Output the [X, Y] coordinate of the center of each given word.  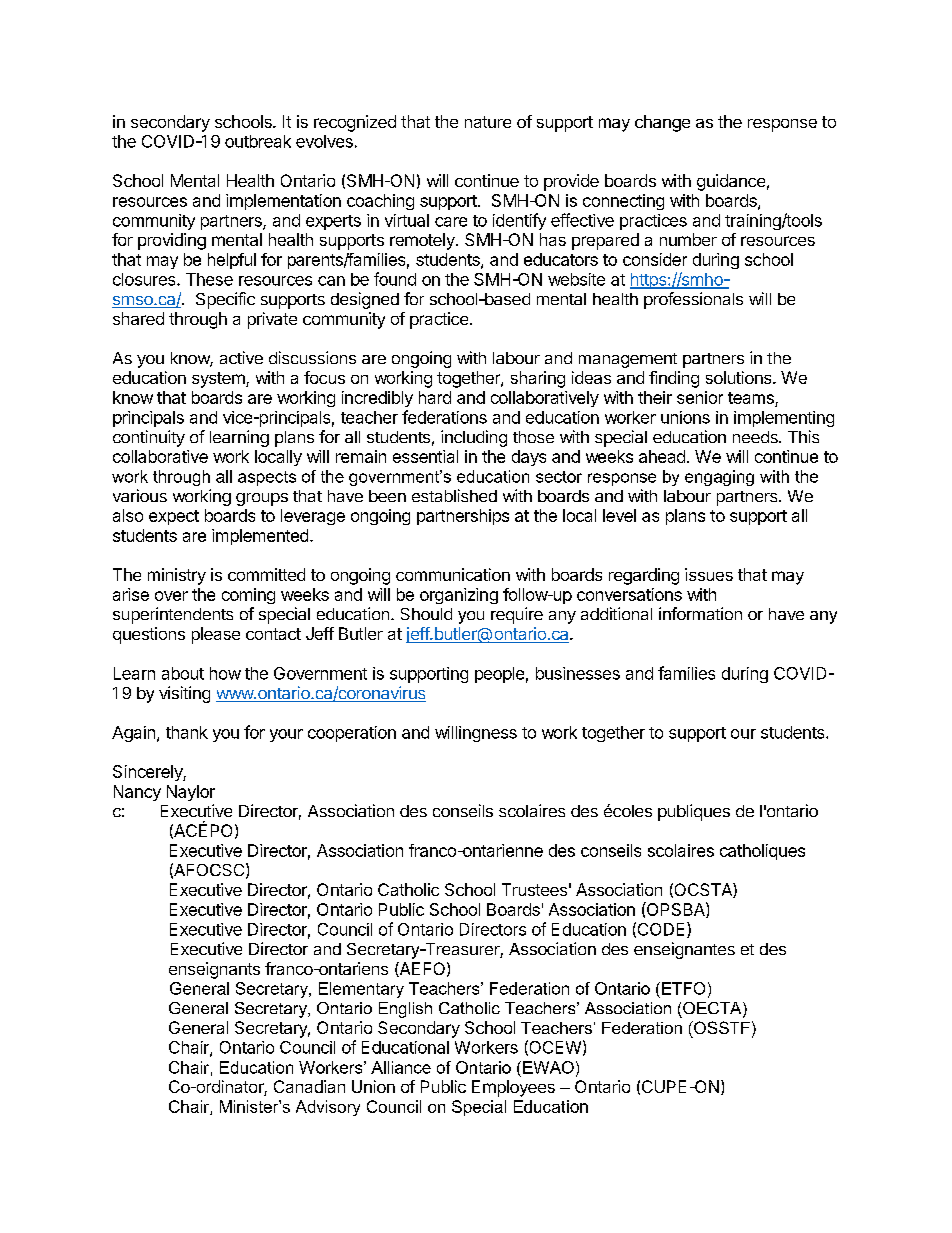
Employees [513, 1088]
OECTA [713, 1009]
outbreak [258, 141]
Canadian [309, 1086]
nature [488, 122]
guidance [731, 182]
